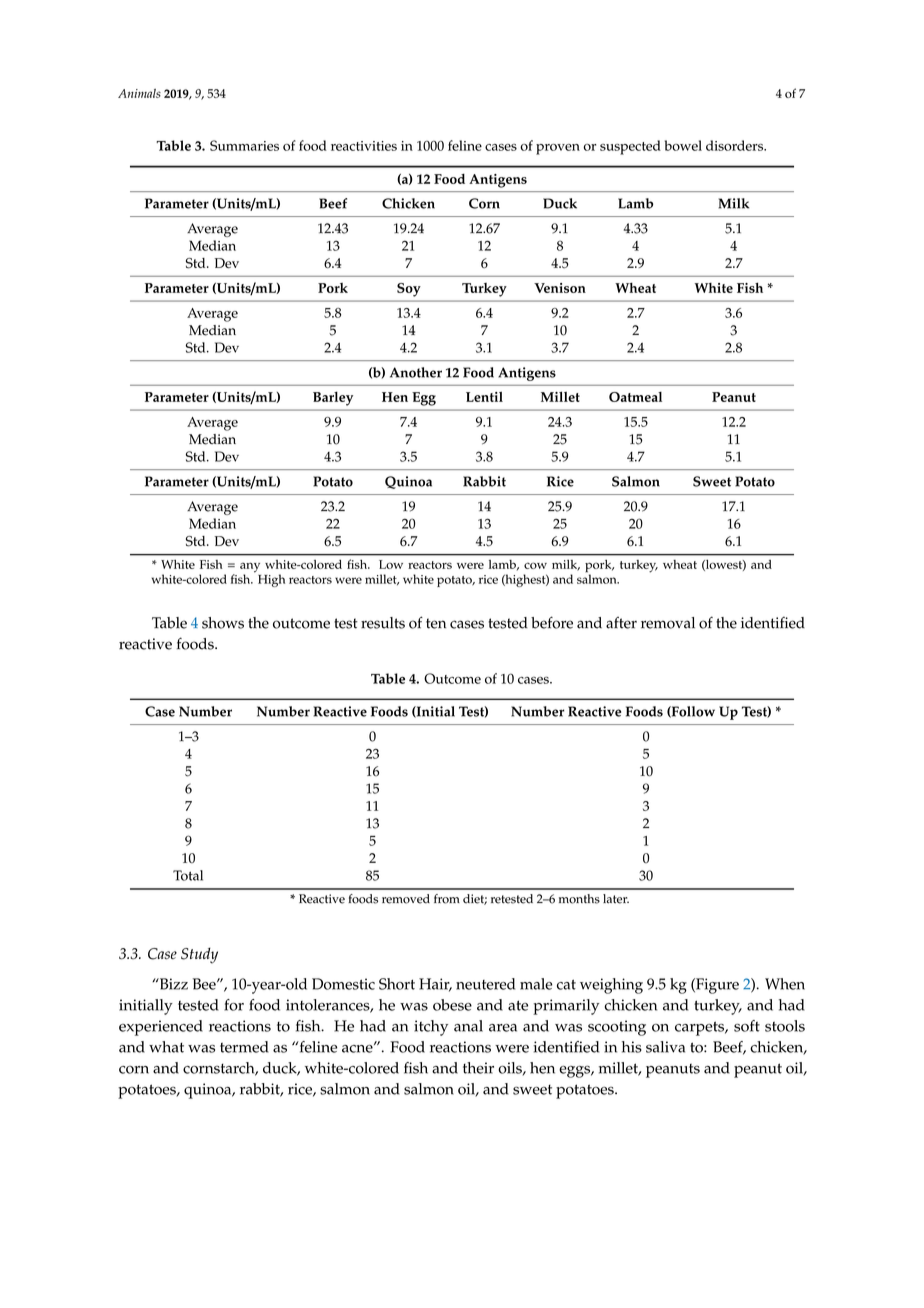 The image size is (924, 1308). I want to click on Total, so click(188, 875).
